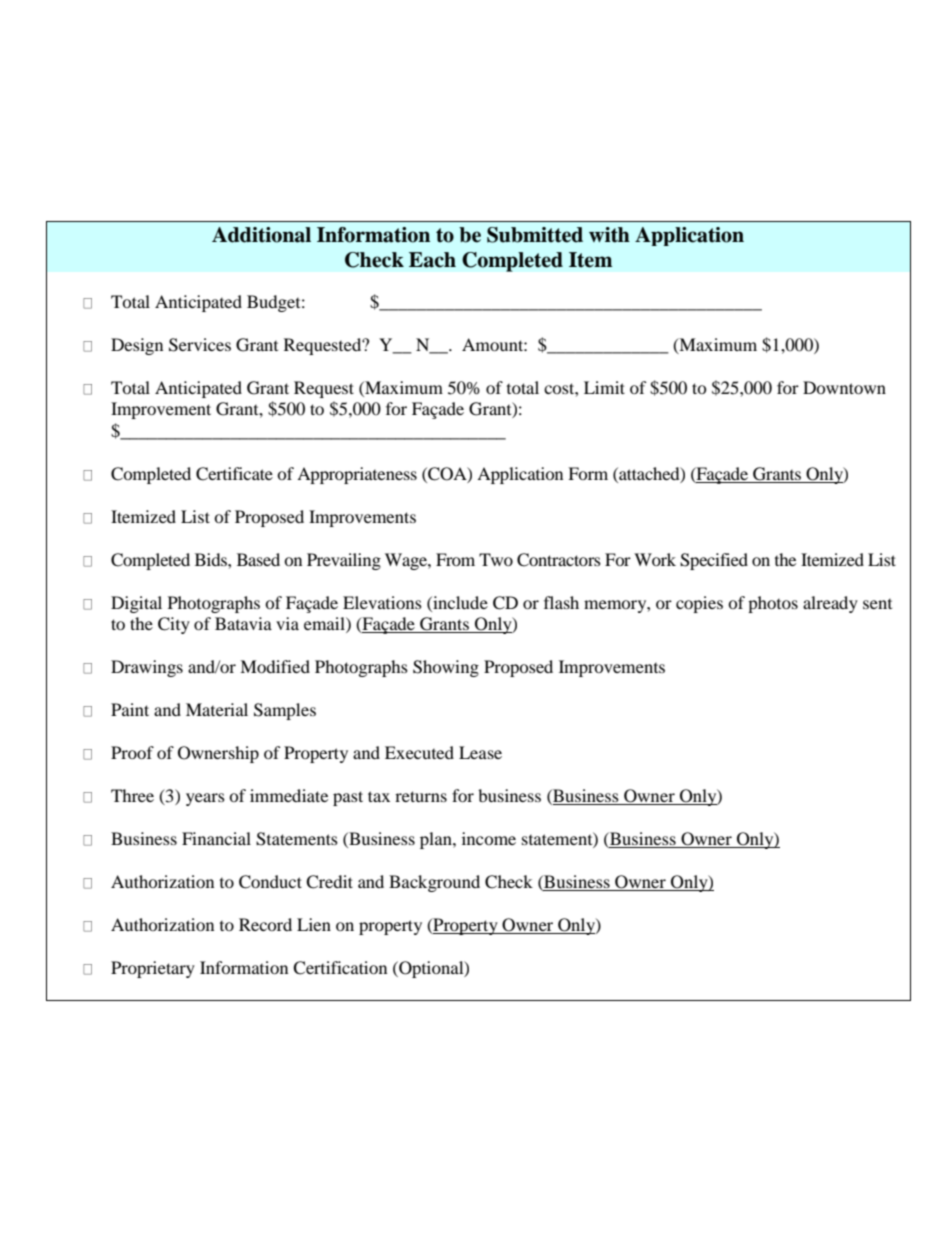 Image resolution: width=952 pixels, height=1233 pixels. Describe the element at coordinates (234, 474) in the screenshot. I see `Certificate` at that location.
